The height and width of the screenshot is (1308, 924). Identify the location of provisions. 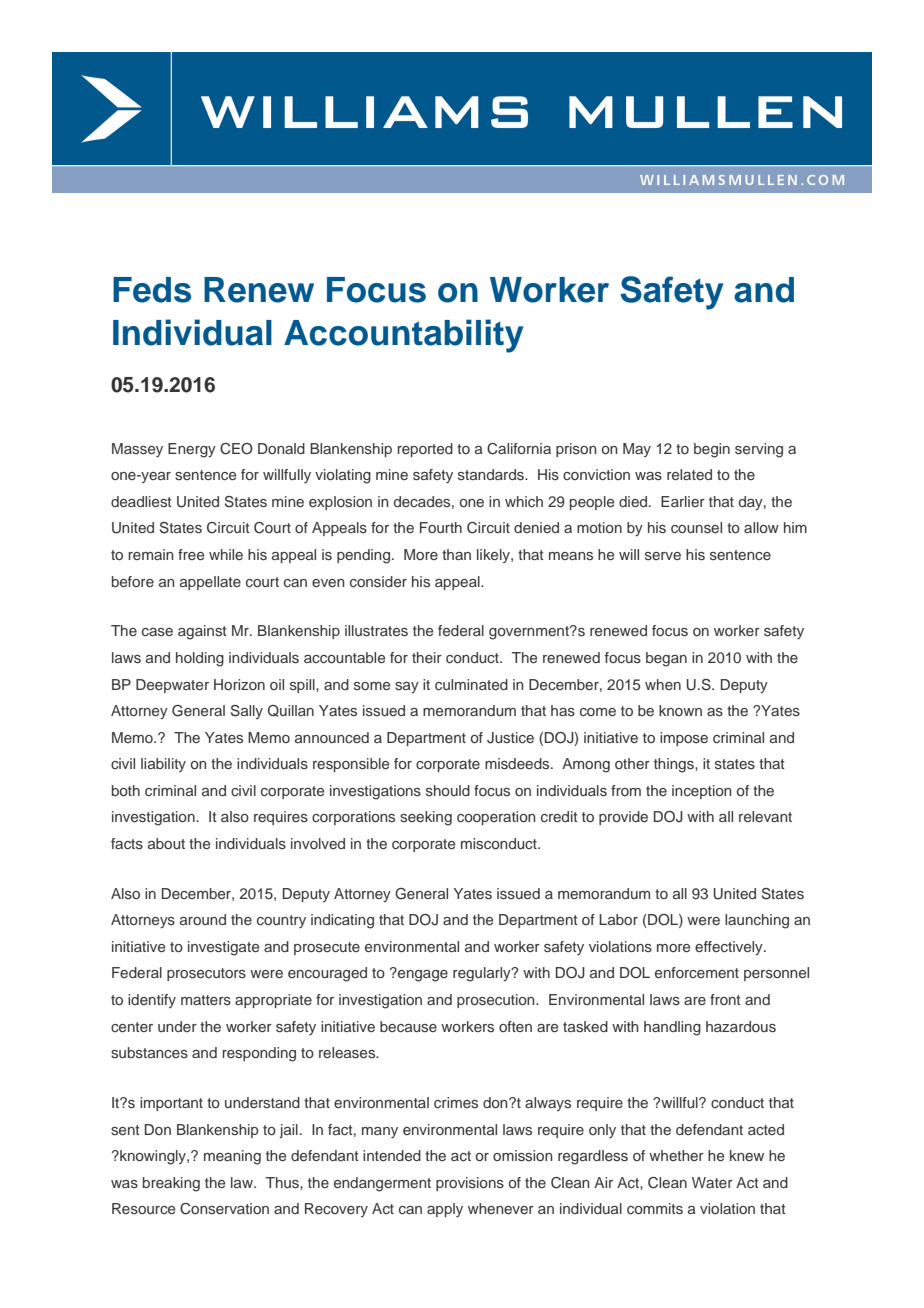
(470, 1184).
